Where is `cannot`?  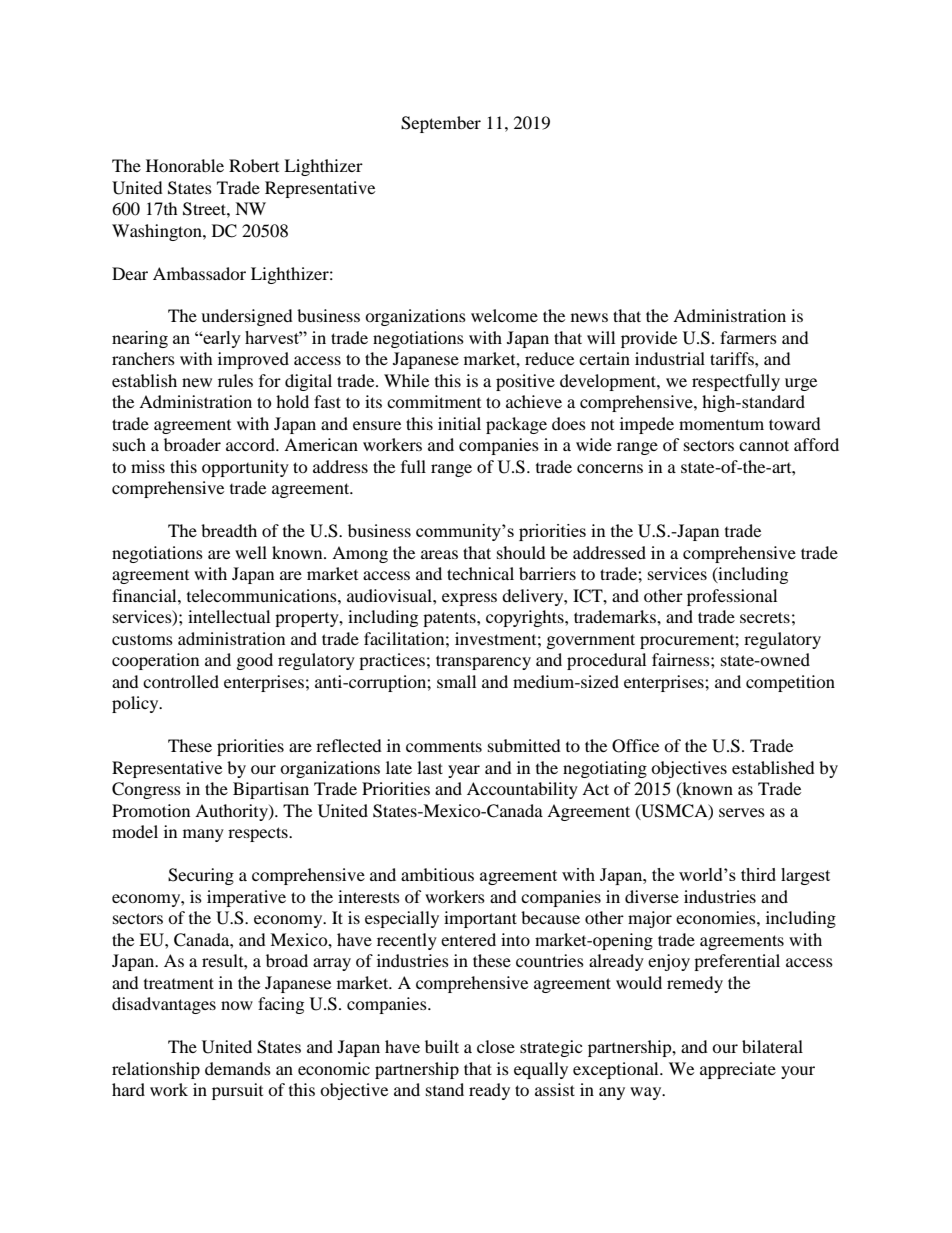
cannot is located at coordinates (764, 445).
